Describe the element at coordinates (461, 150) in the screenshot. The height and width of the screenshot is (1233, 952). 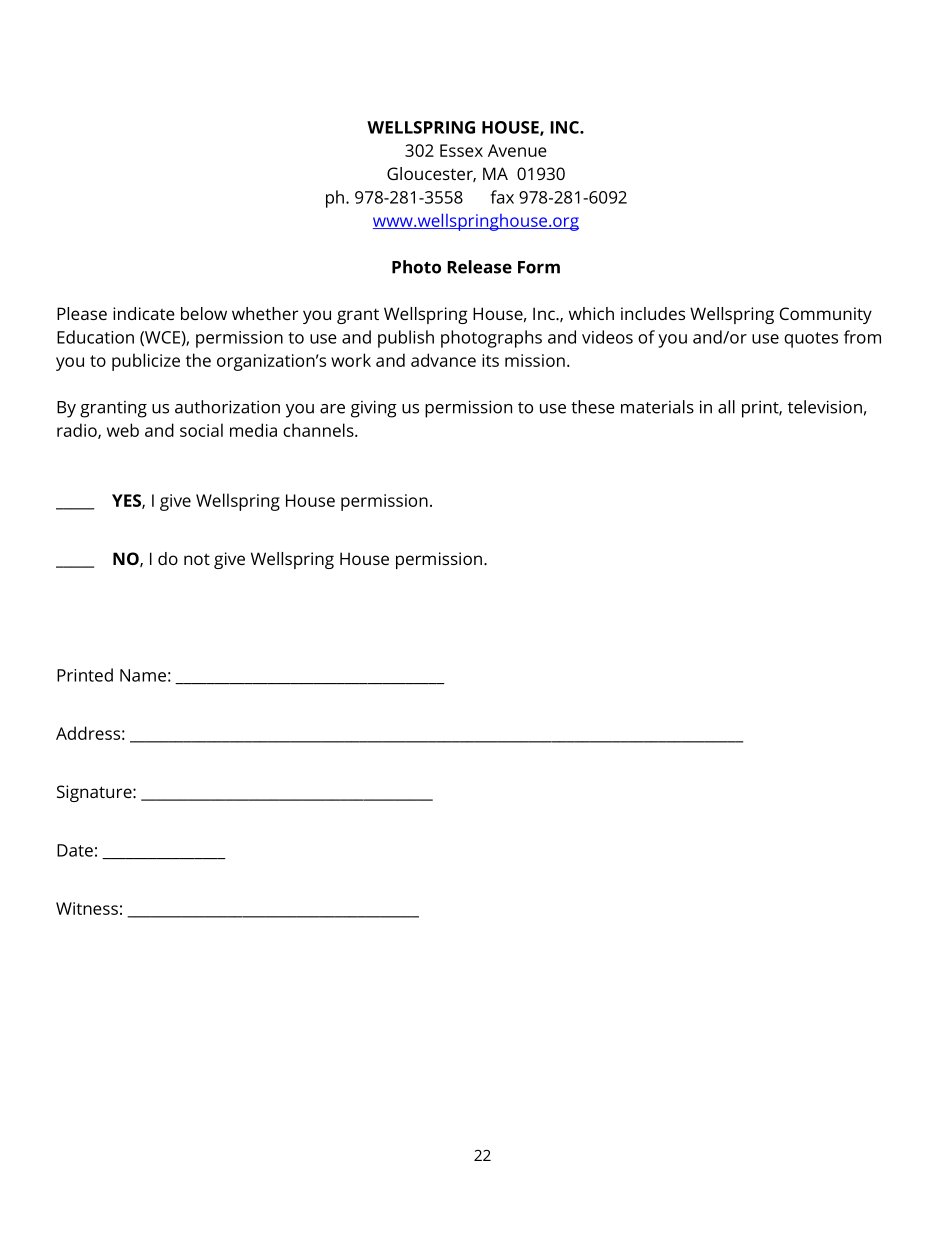
I see `Essex` at that location.
